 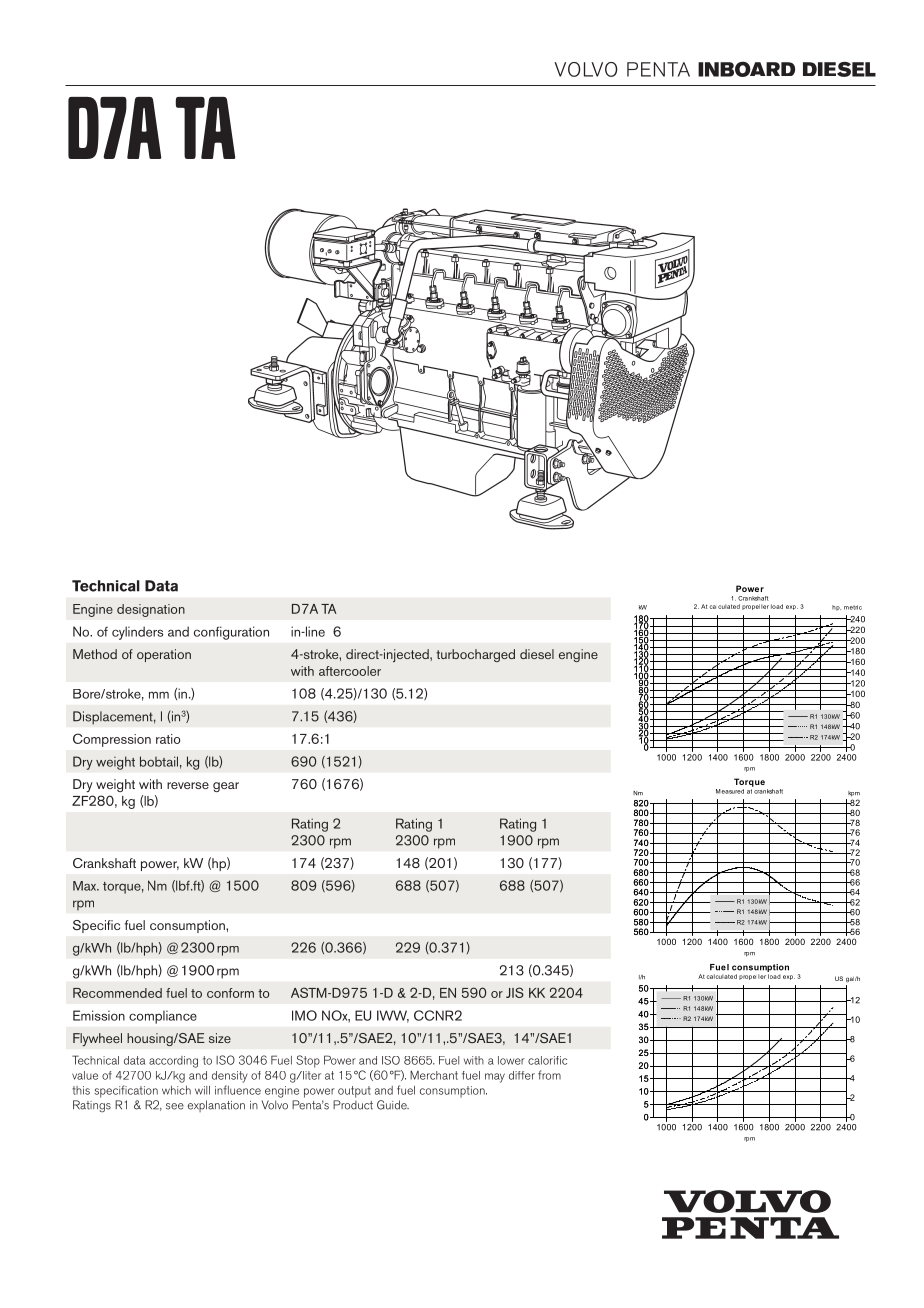 I want to click on gear, so click(x=226, y=787).
